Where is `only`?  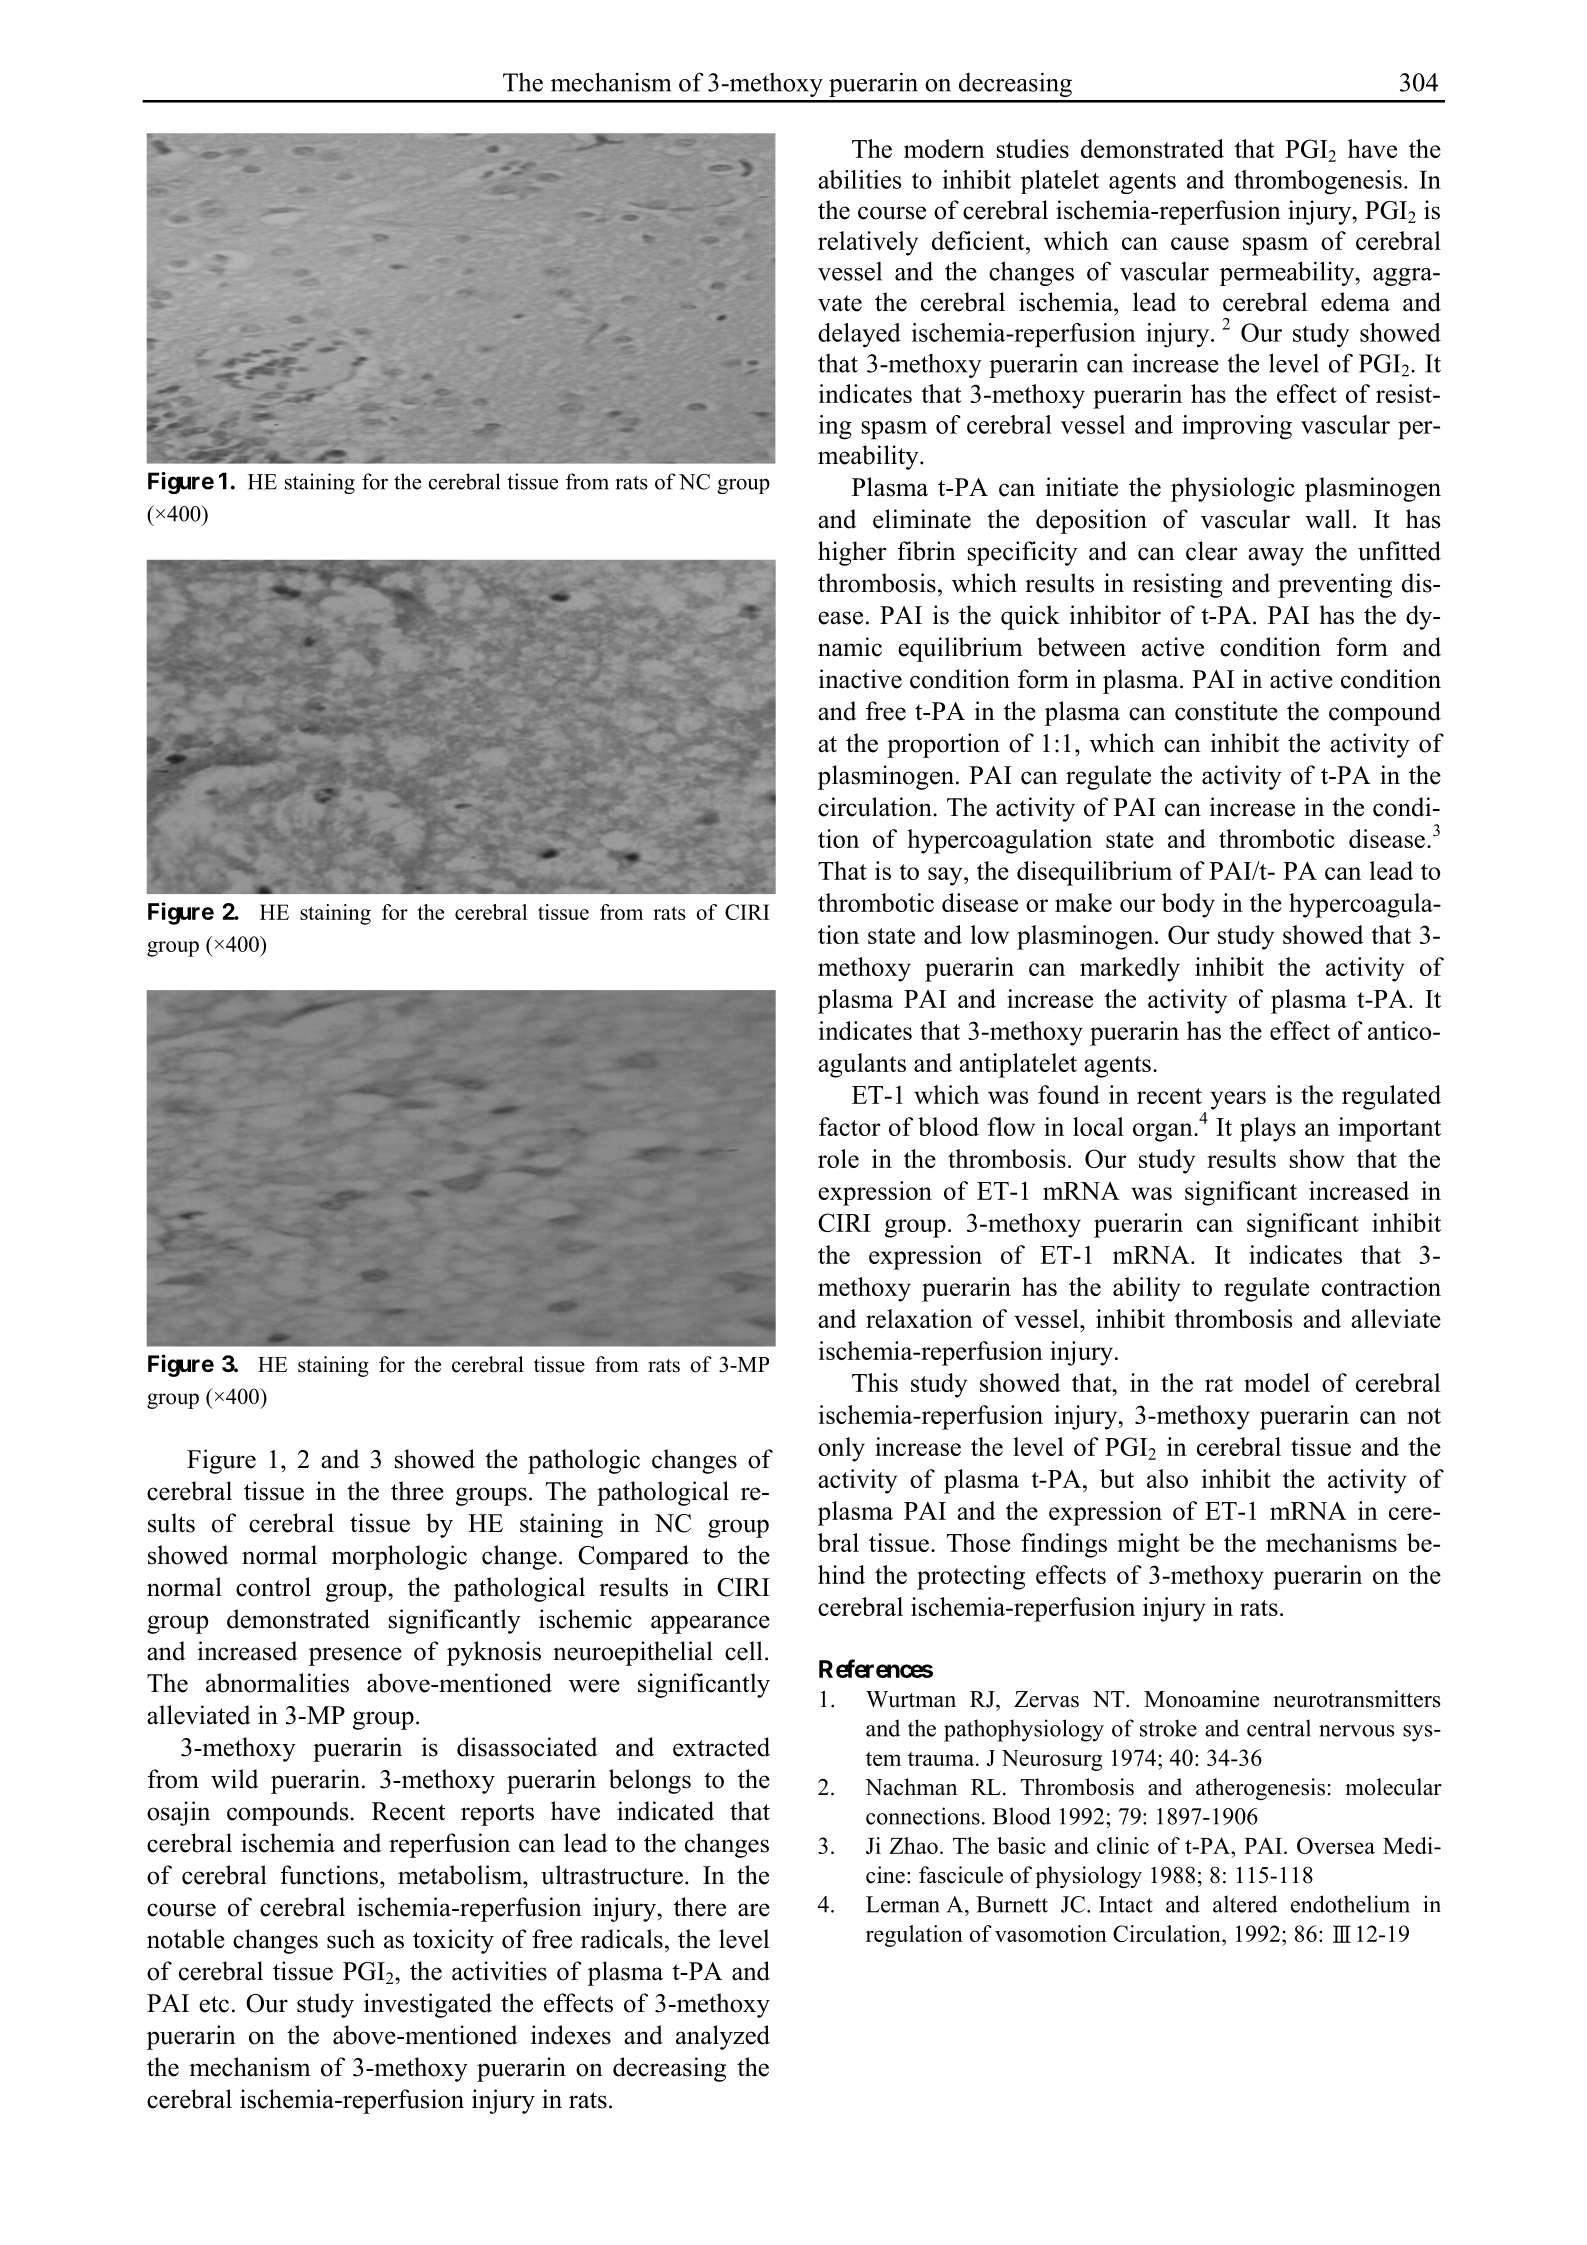 only is located at coordinates (841, 1449).
